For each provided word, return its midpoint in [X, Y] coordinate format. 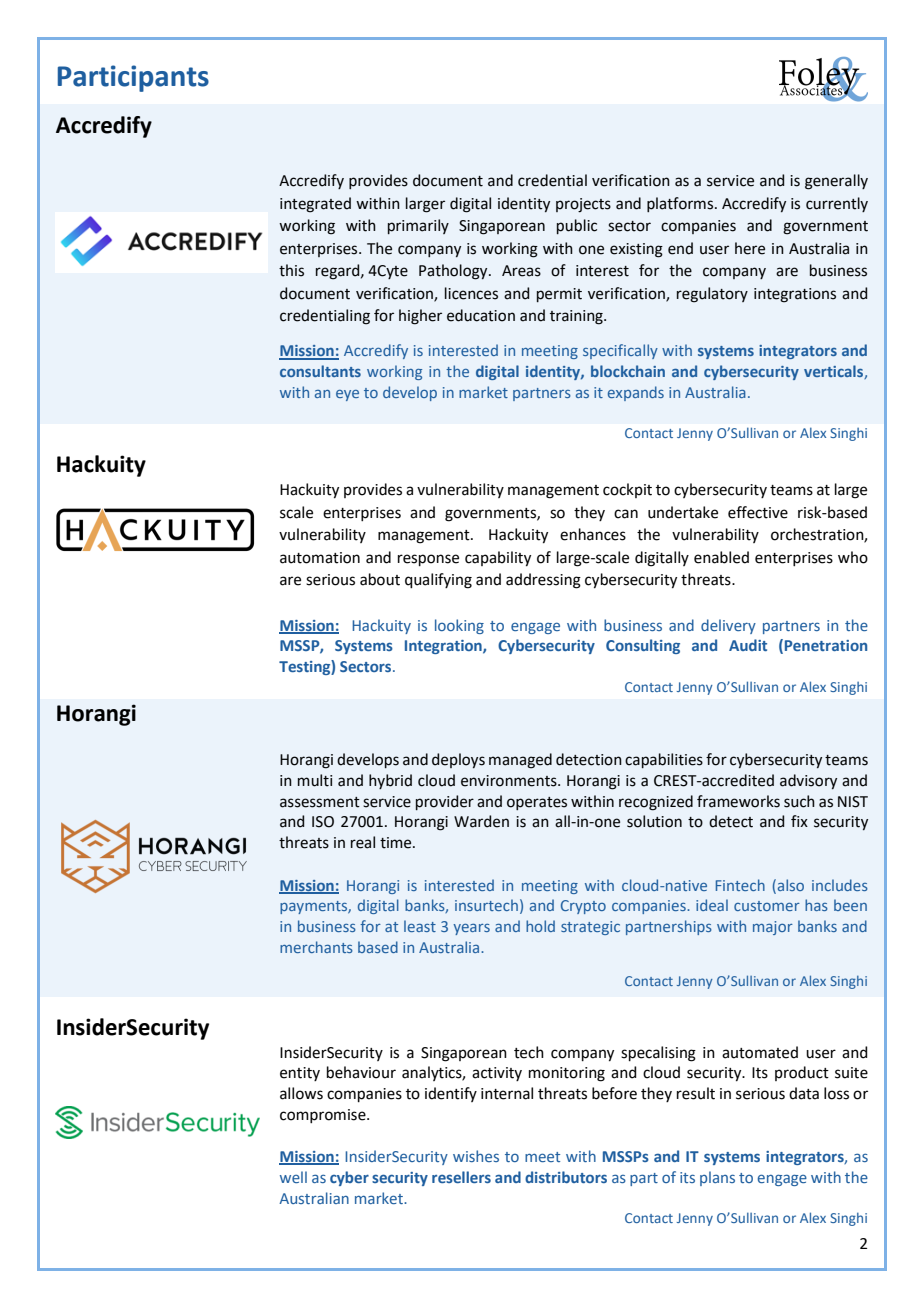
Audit [748, 645]
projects [583, 205]
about [380, 579]
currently [837, 204]
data [804, 1093]
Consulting [643, 646]
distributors [566, 1177]
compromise [324, 1116]
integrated [315, 205]
